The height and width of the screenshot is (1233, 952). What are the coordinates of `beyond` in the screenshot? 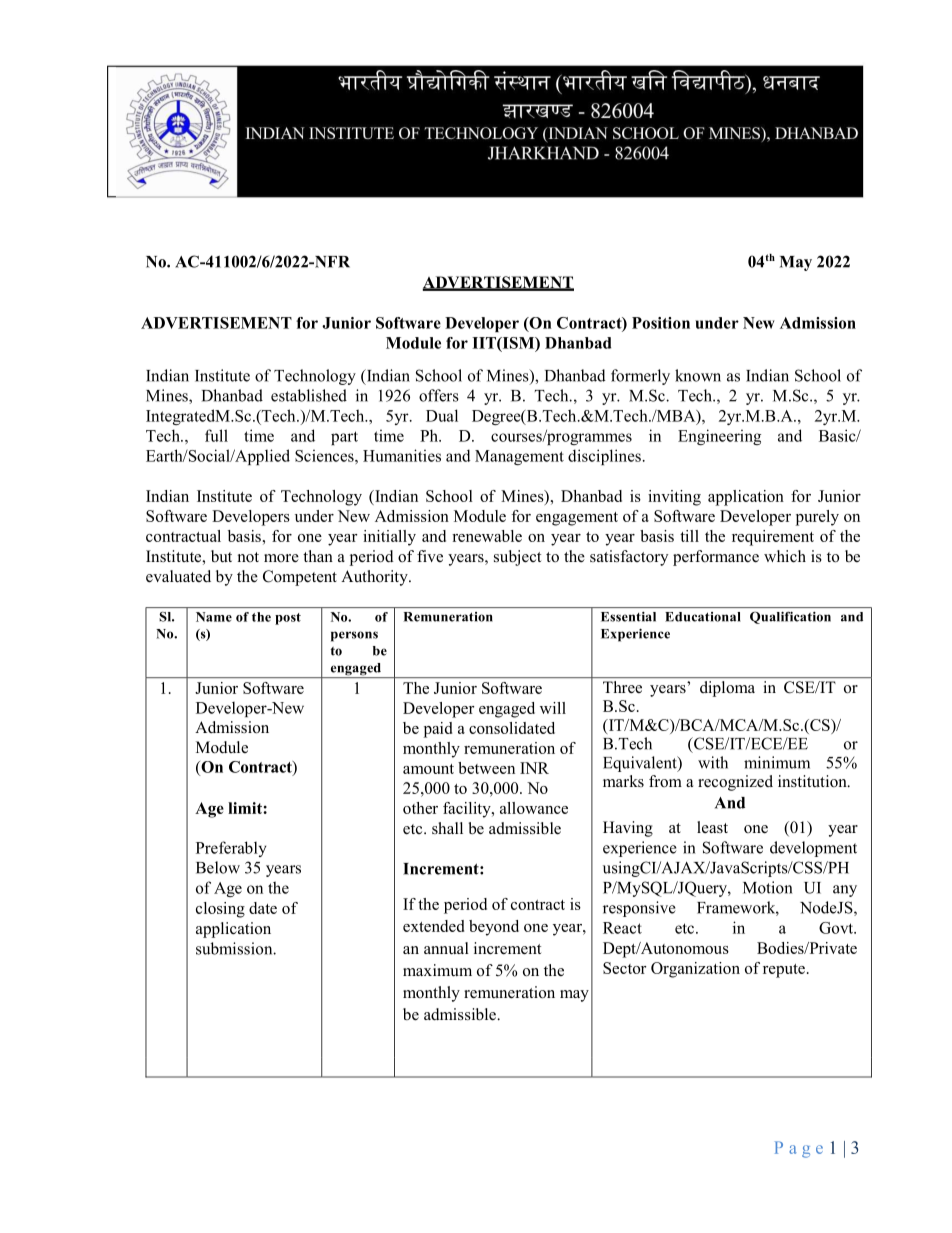 It's located at (494, 928).
